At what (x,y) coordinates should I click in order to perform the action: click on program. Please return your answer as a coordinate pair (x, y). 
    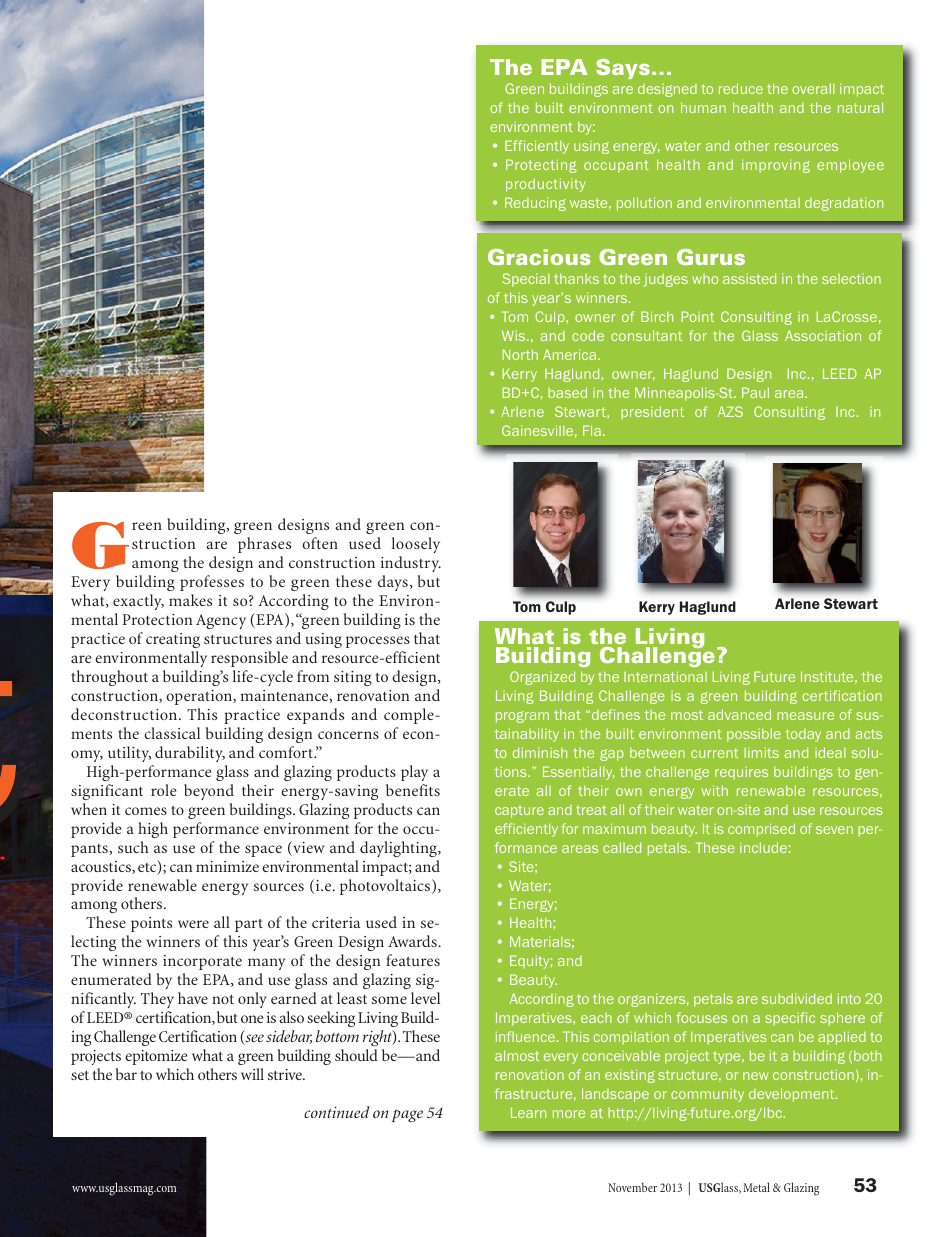
    Looking at the image, I should click on (522, 717).
